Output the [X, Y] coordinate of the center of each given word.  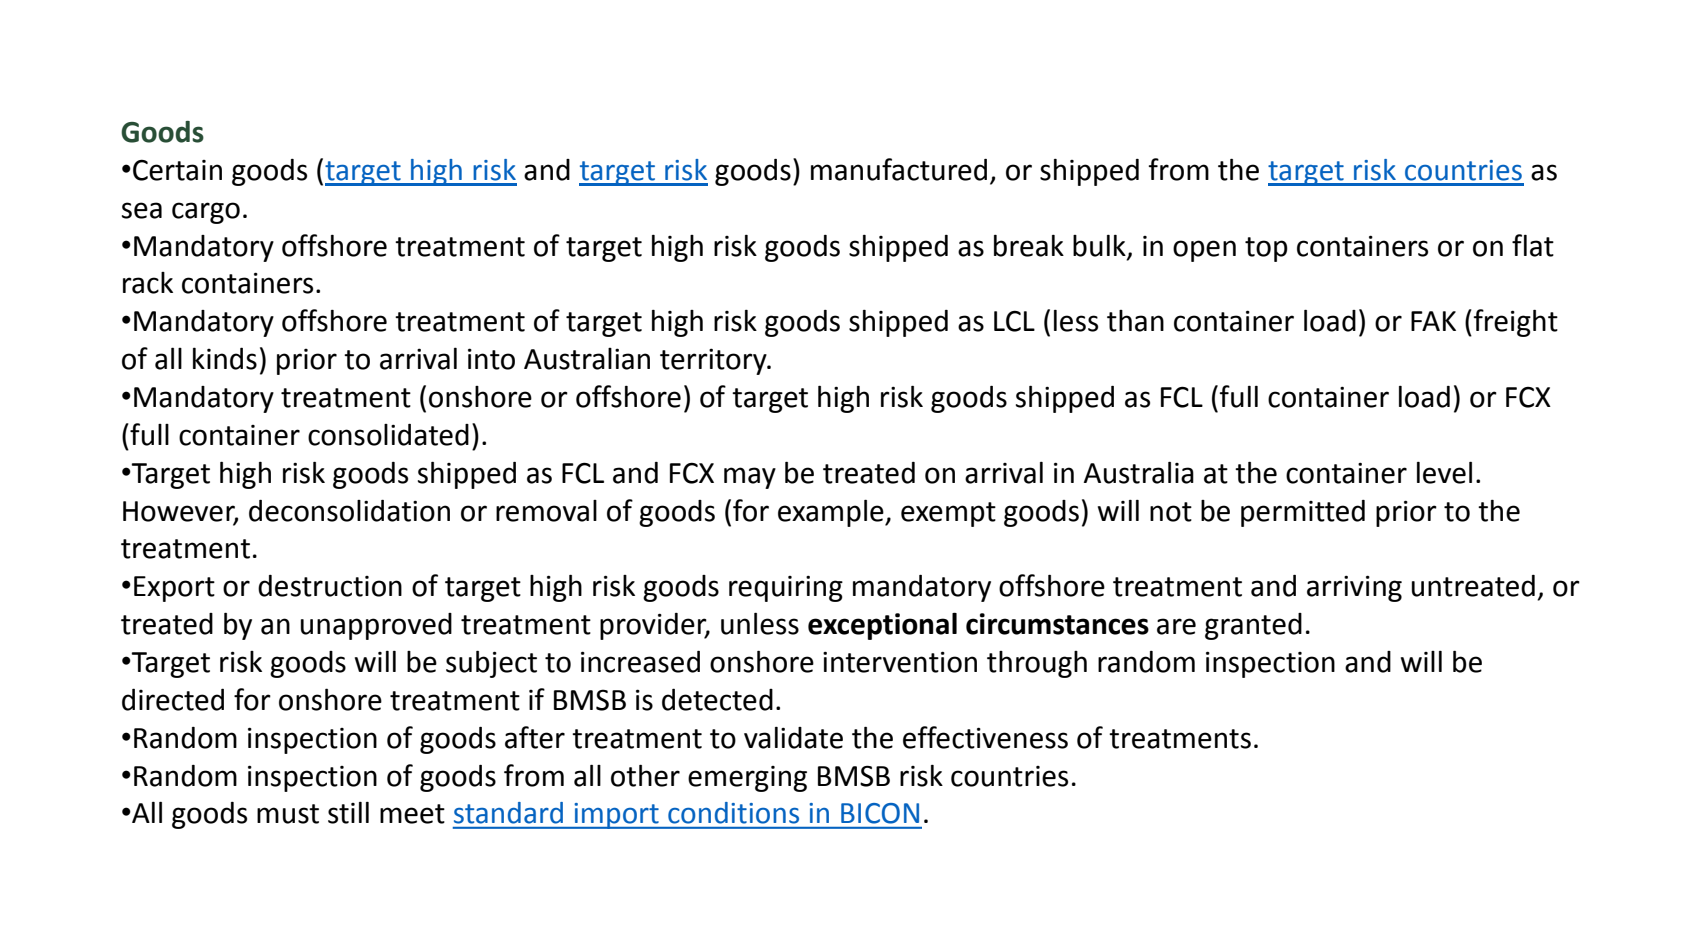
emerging [747, 779]
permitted [1303, 513]
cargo [206, 213]
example [832, 513]
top [1266, 249]
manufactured [899, 169]
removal [546, 511]
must [288, 814]
